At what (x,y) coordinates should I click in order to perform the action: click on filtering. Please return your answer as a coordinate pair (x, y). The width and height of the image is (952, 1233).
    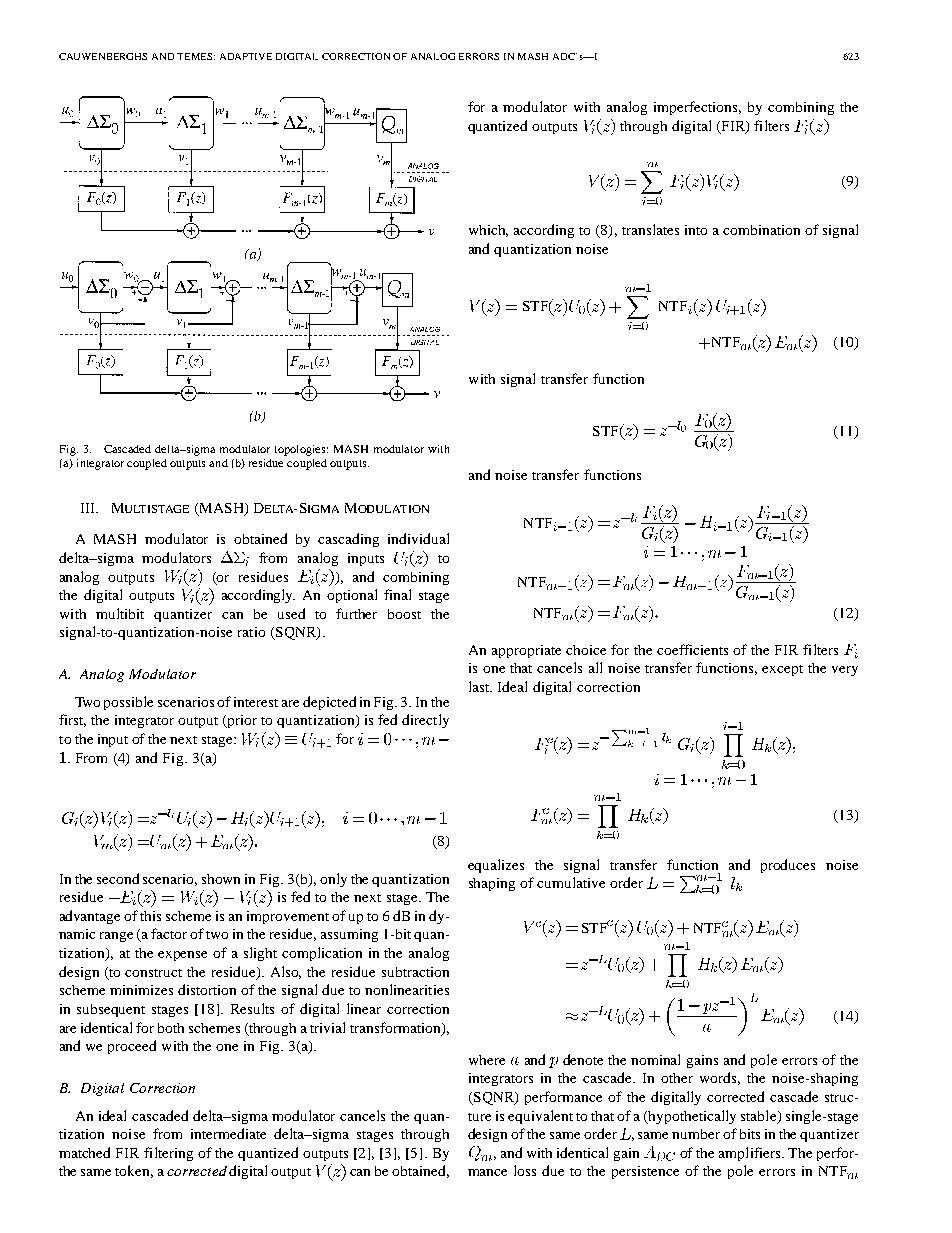
    Looking at the image, I should click on (168, 1154).
